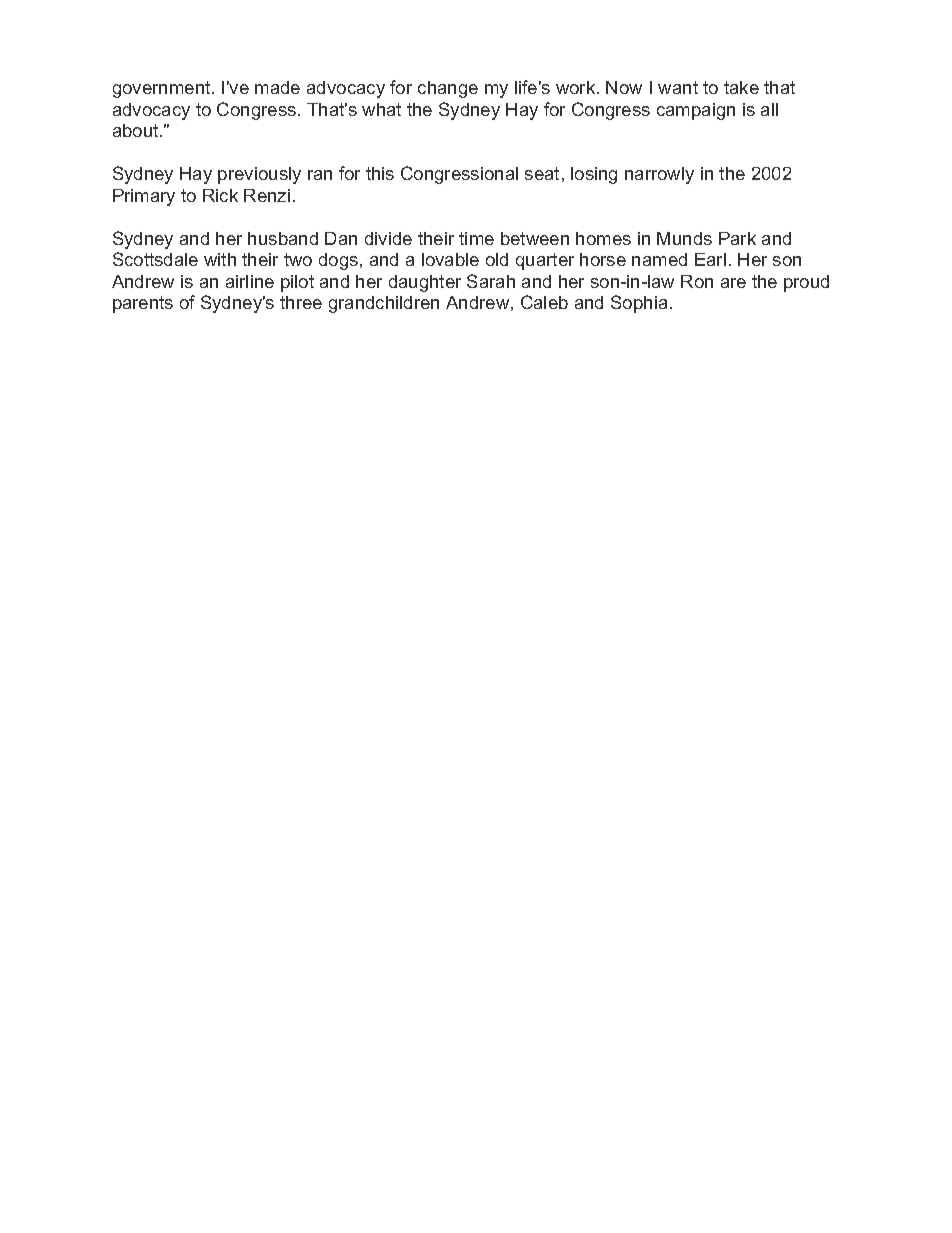  I want to click on change, so click(448, 89).
